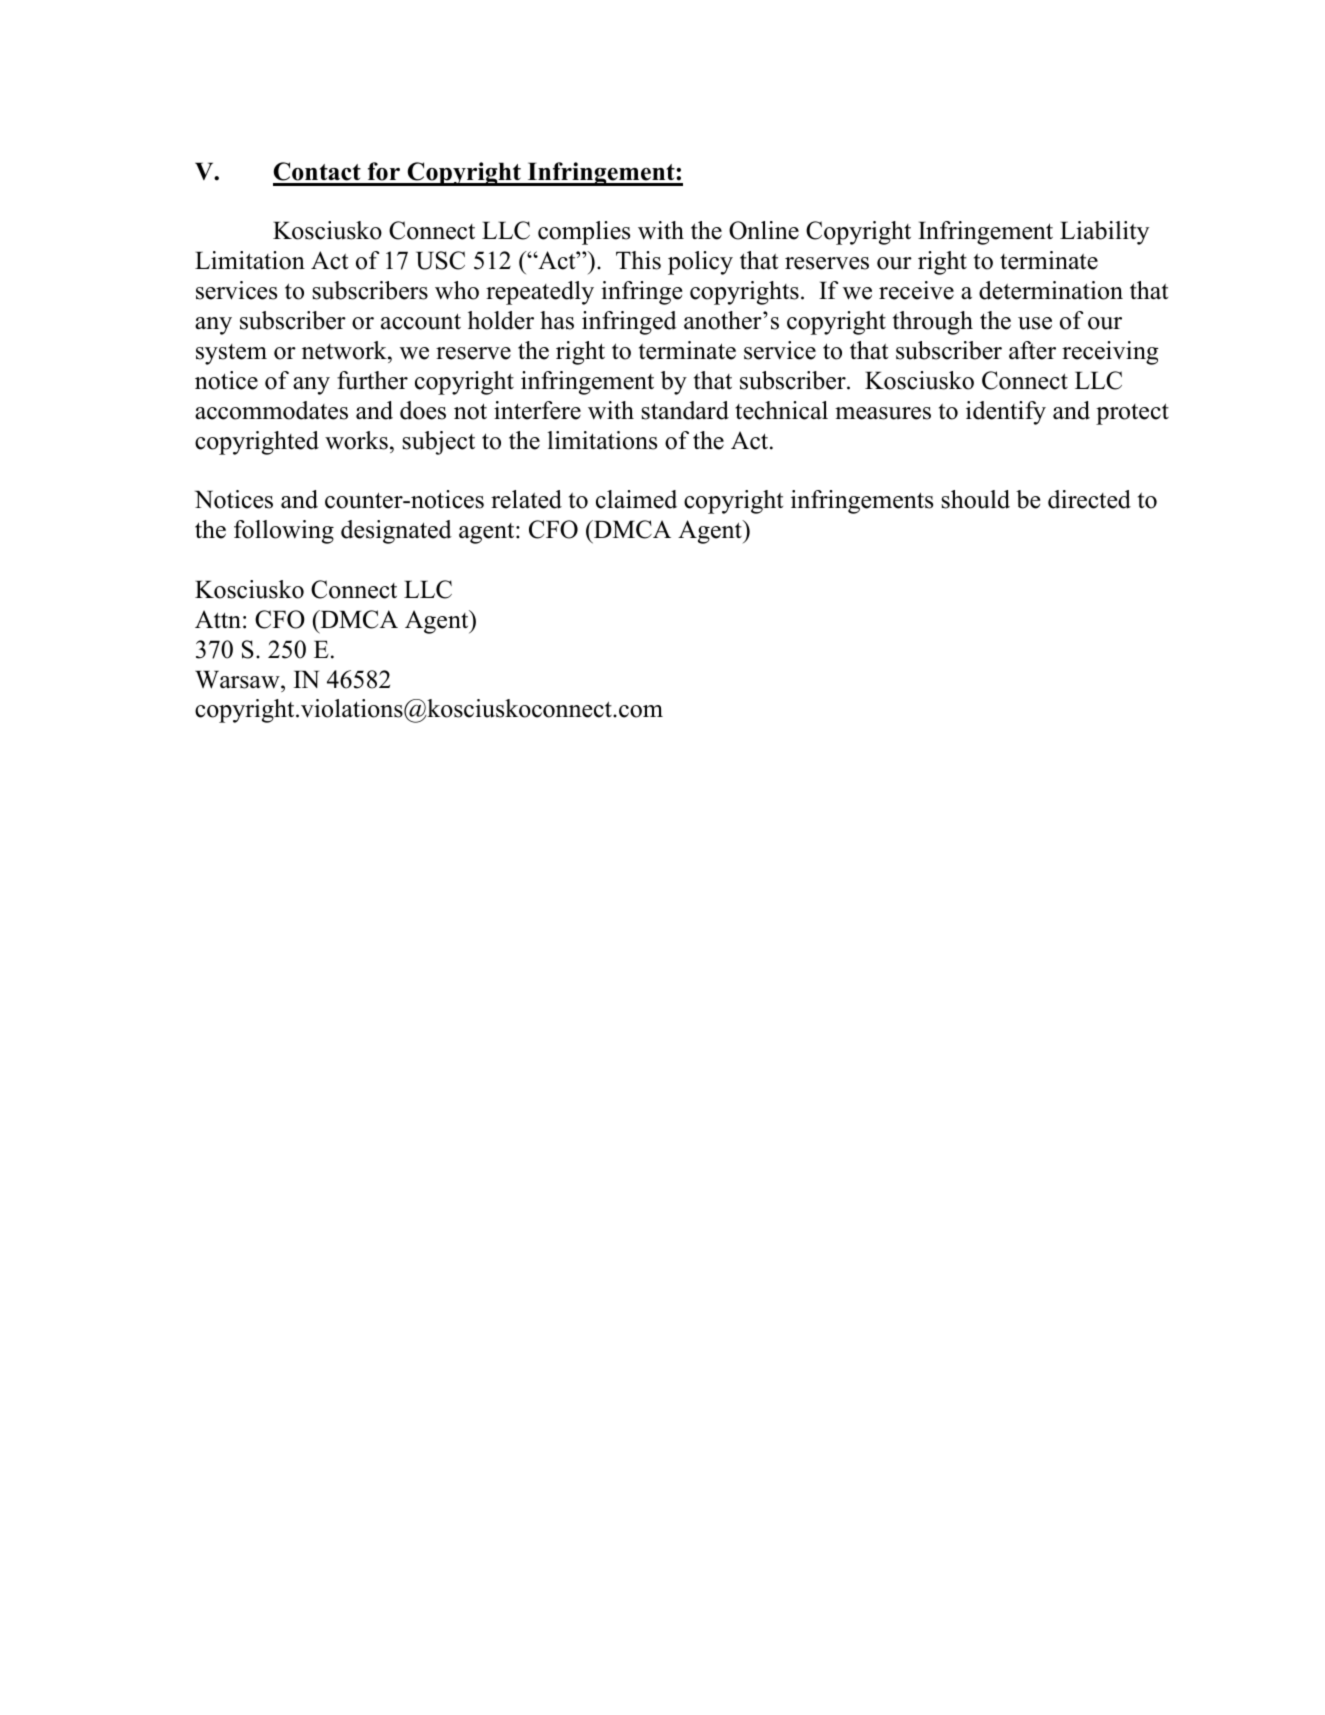  I want to click on identify, so click(1006, 413).
